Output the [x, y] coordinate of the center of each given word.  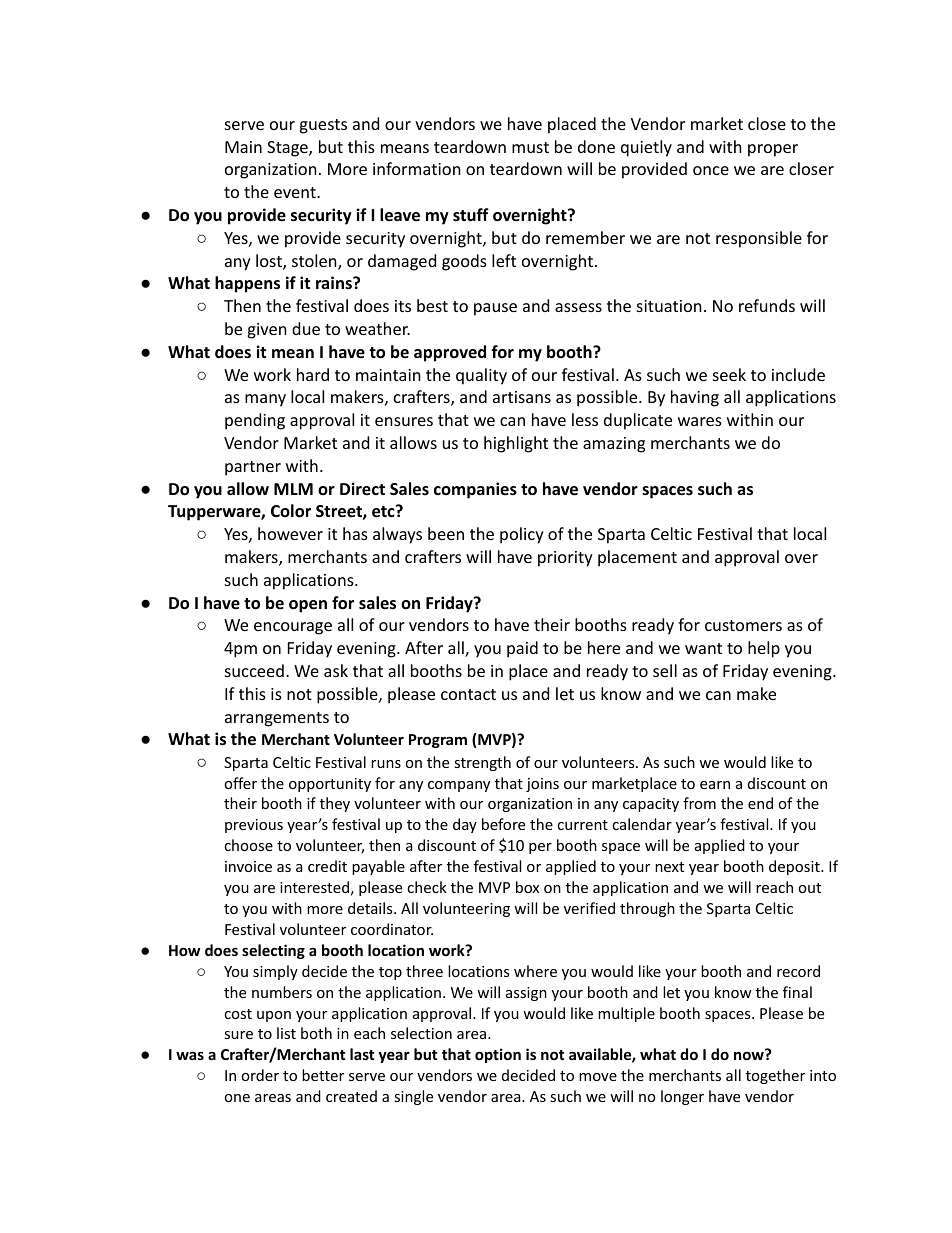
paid [522, 649]
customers [743, 625]
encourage [293, 628]
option [498, 1055]
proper [773, 150]
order [260, 1075]
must [530, 147]
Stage [288, 149]
